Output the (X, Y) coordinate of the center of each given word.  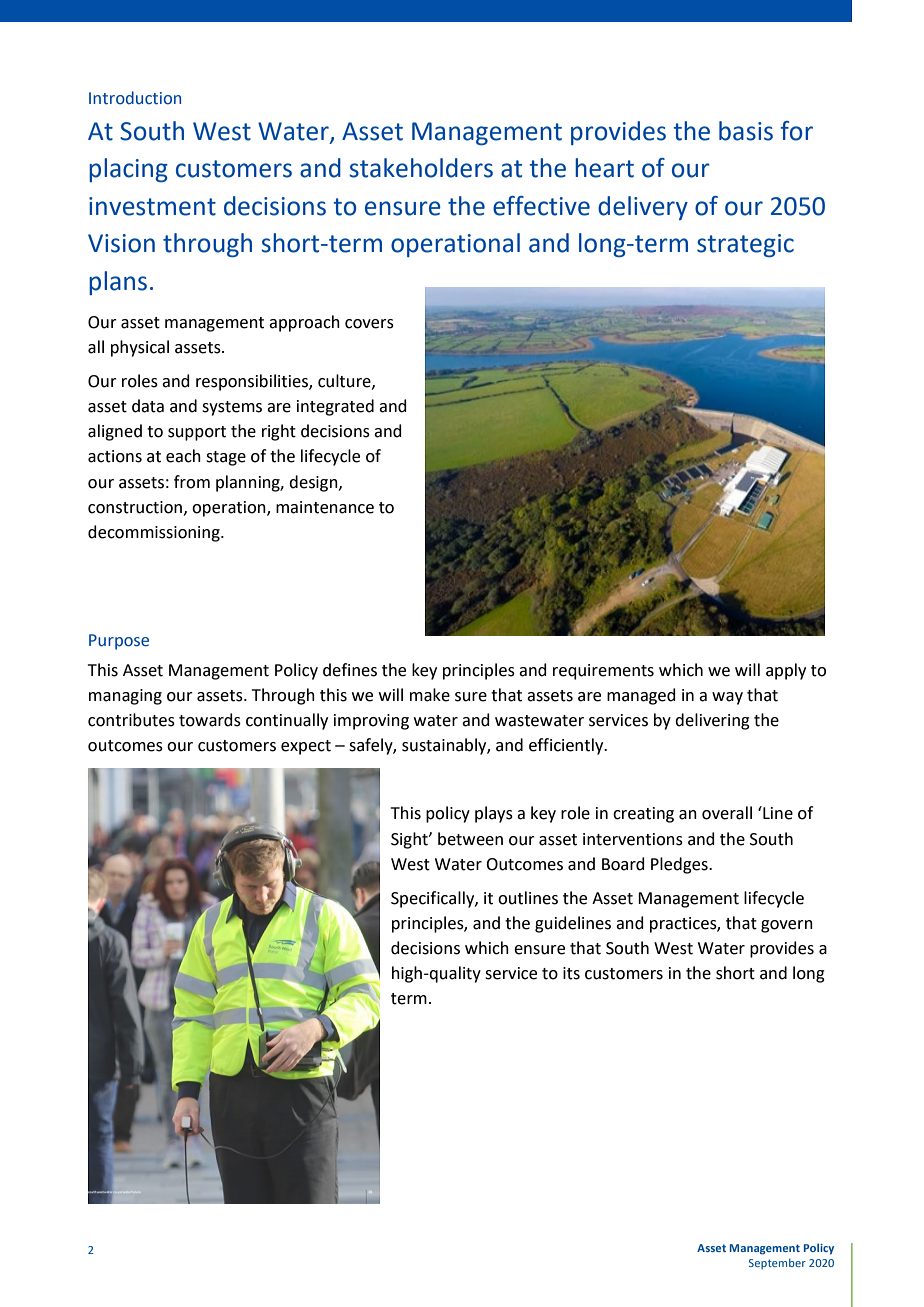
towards (210, 720)
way (727, 698)
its (571, 973)
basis (746, 131)
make (430, 695)
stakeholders (421, 168)
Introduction (135, 98)
